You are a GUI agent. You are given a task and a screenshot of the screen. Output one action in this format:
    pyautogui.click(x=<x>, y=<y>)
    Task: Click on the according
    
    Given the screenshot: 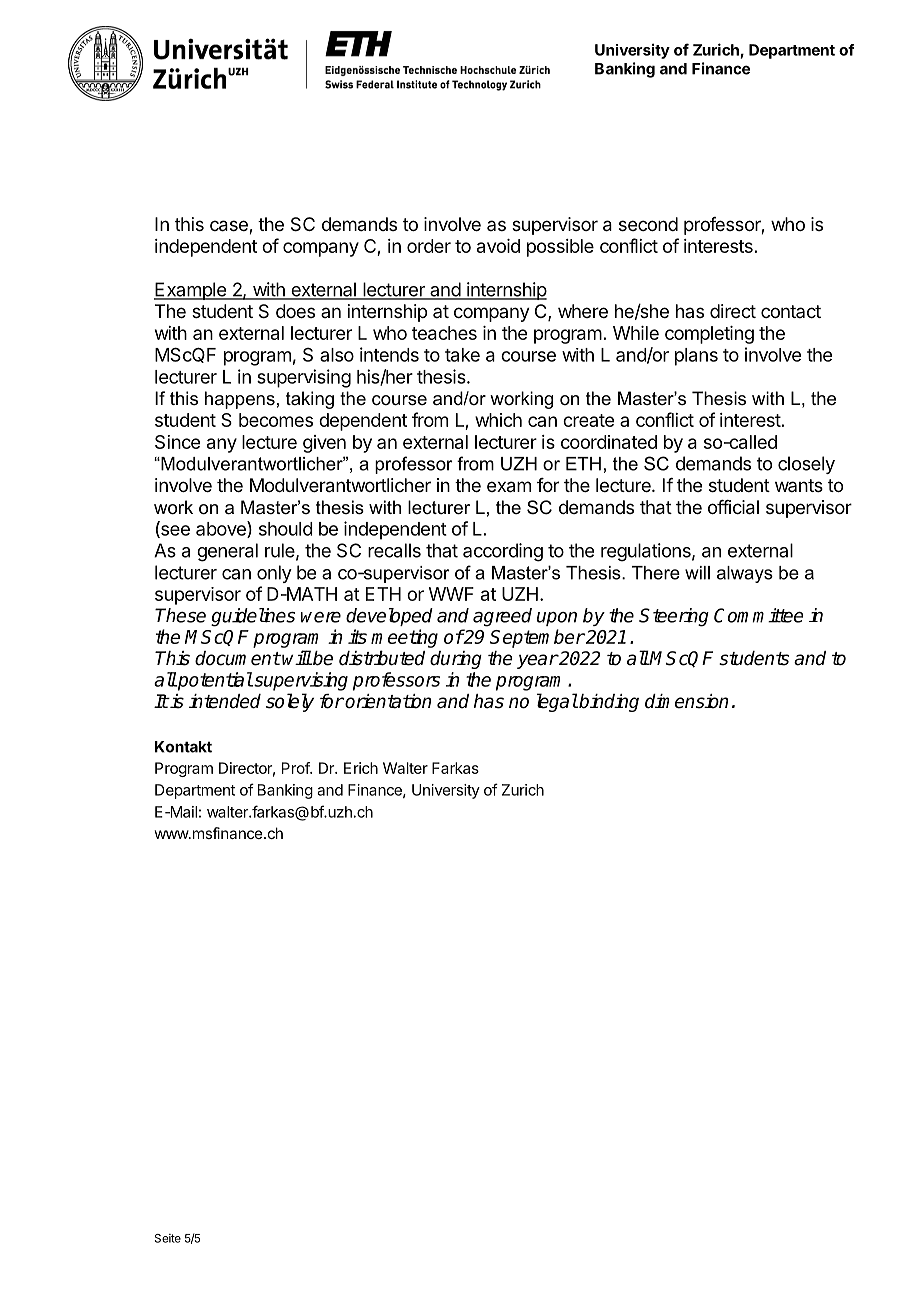 What is the action you would take?
    pyautogui.click(x=503, y=552)
